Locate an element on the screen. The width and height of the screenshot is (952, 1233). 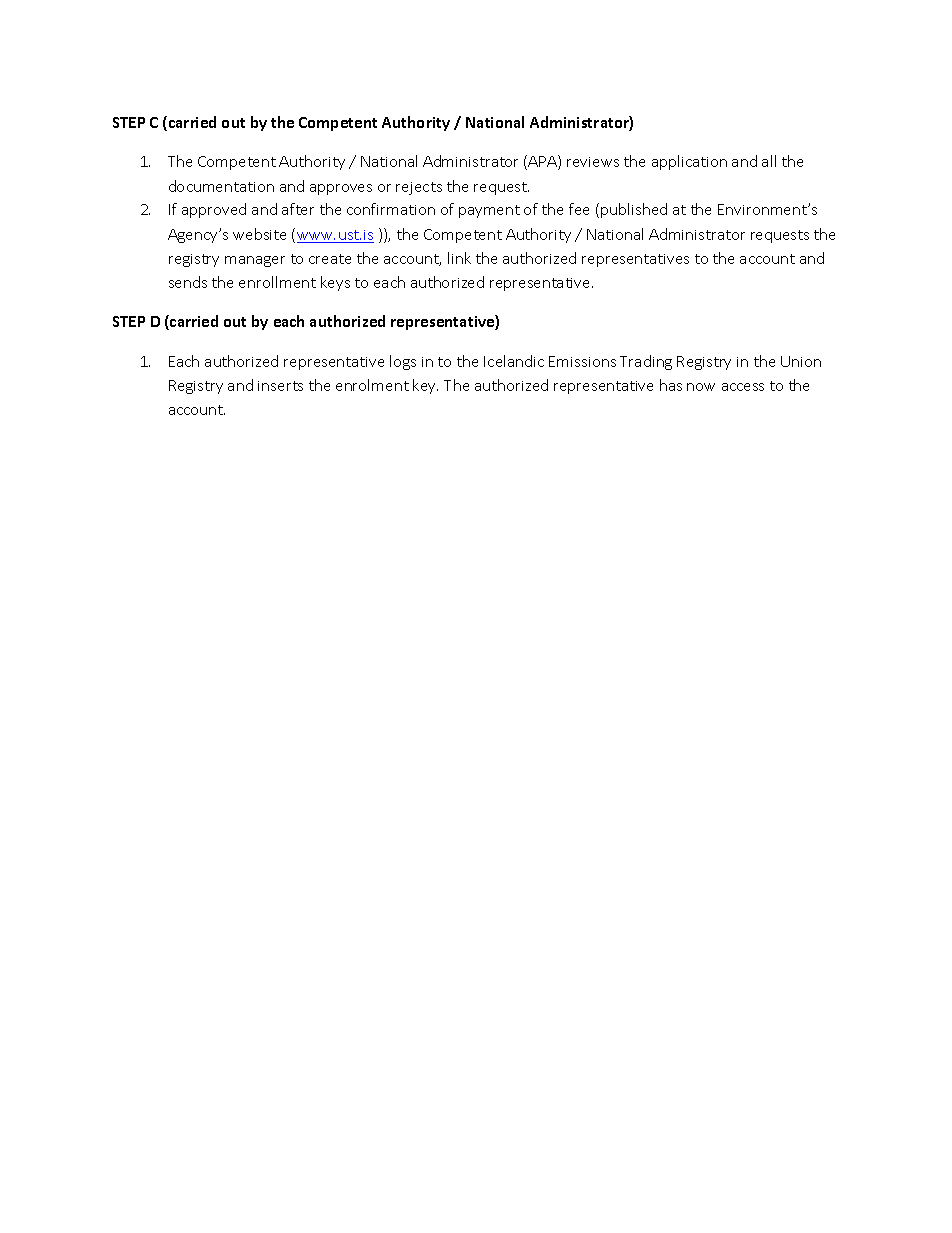
documentation is located at coordinates (221, 186).
